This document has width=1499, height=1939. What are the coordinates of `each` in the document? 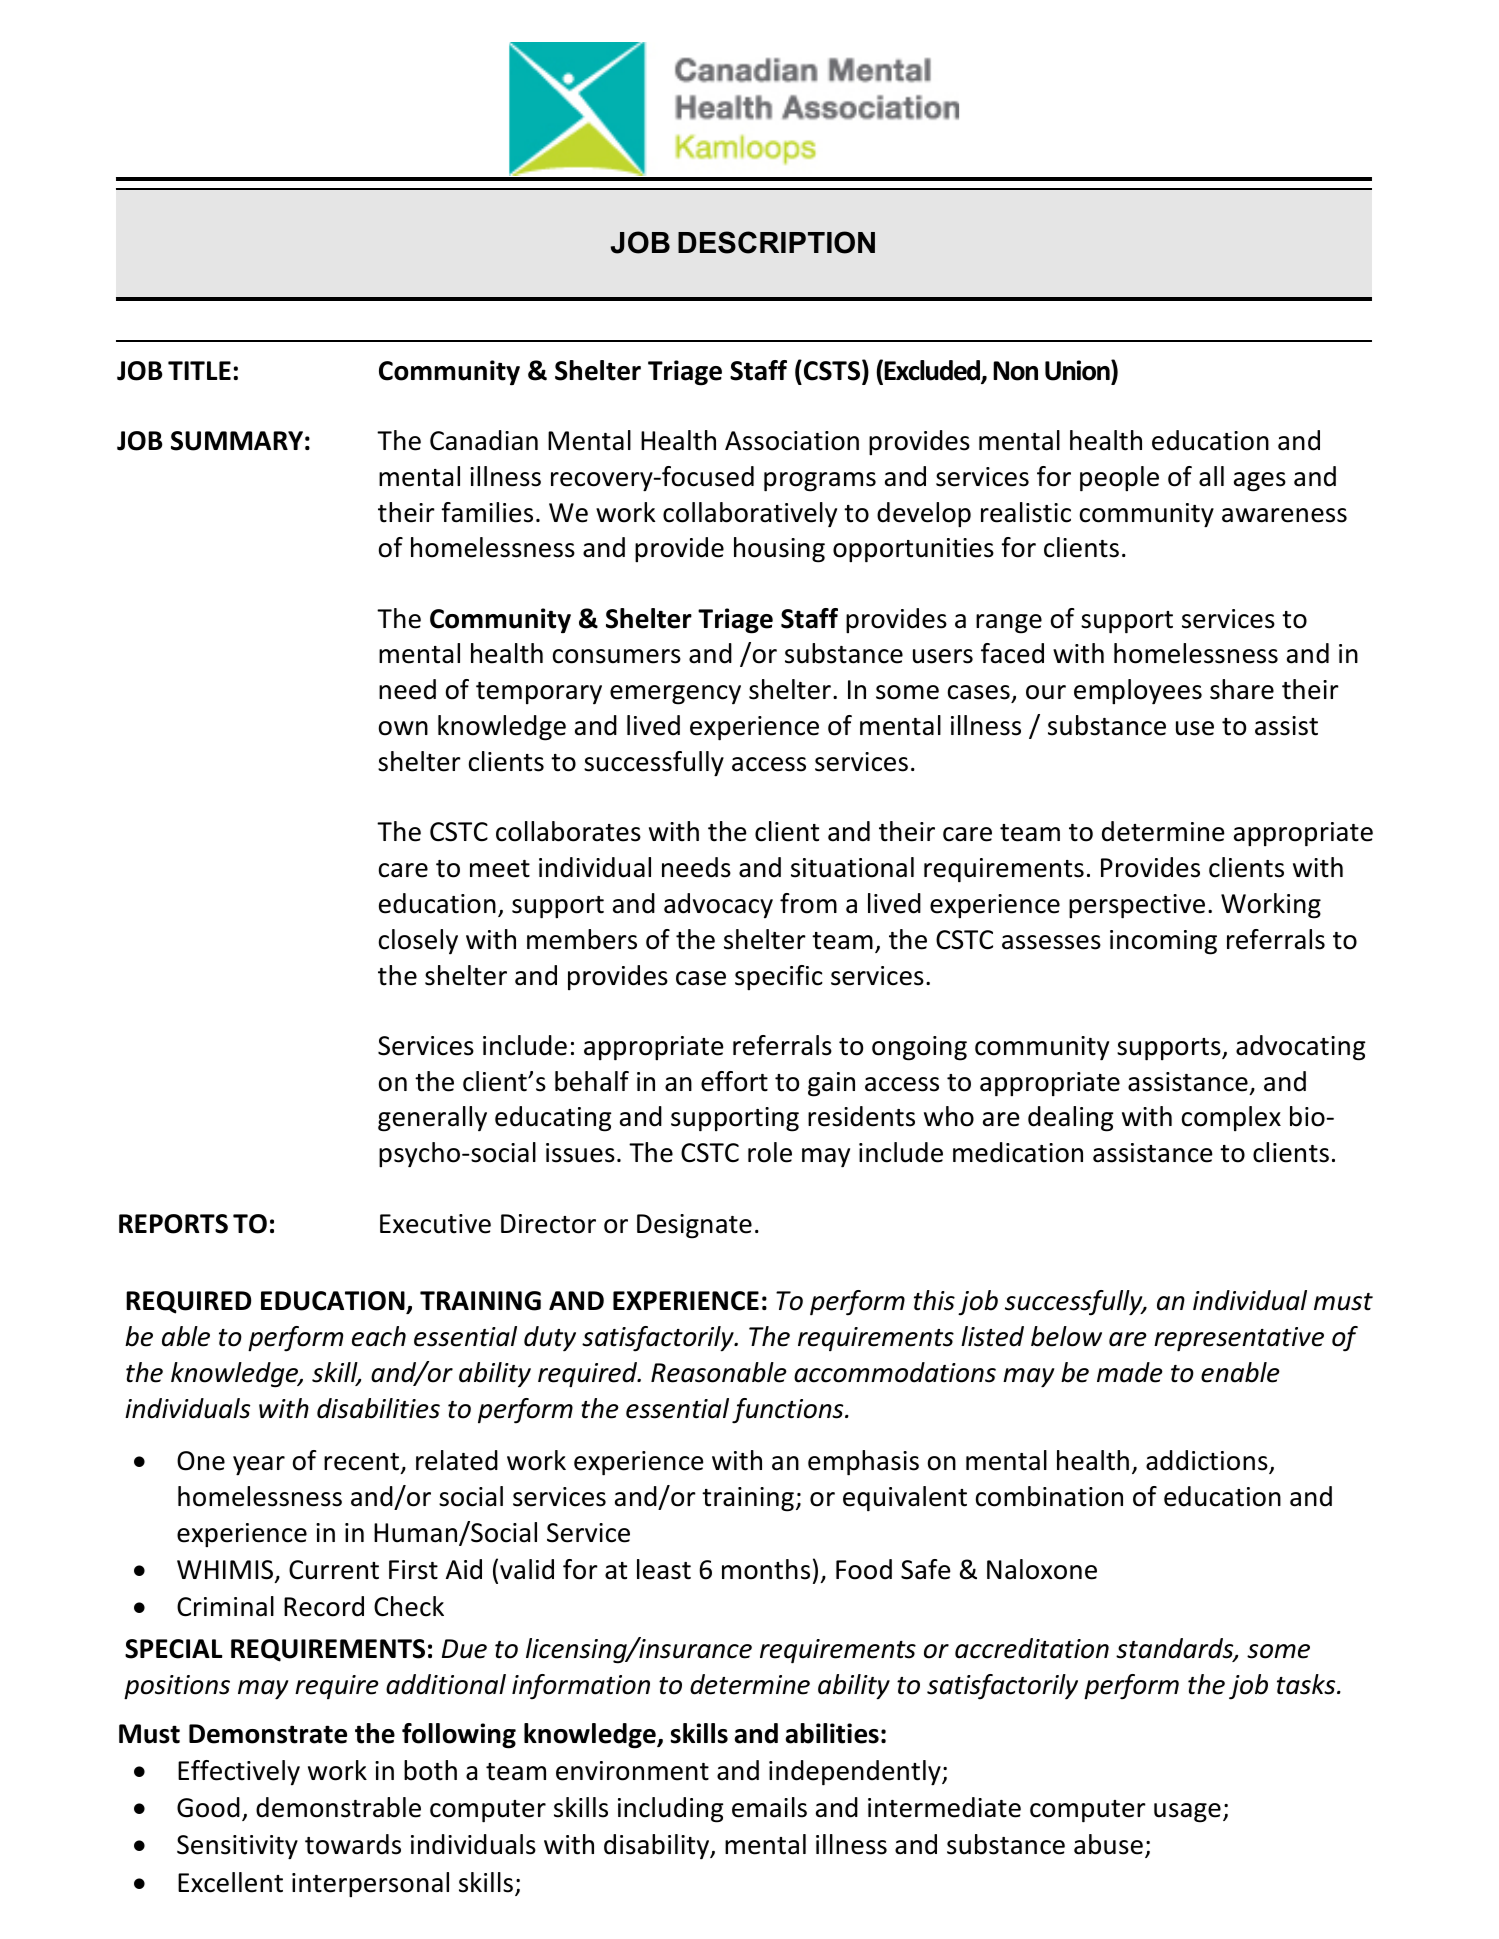 It's located at (379, 1336).
